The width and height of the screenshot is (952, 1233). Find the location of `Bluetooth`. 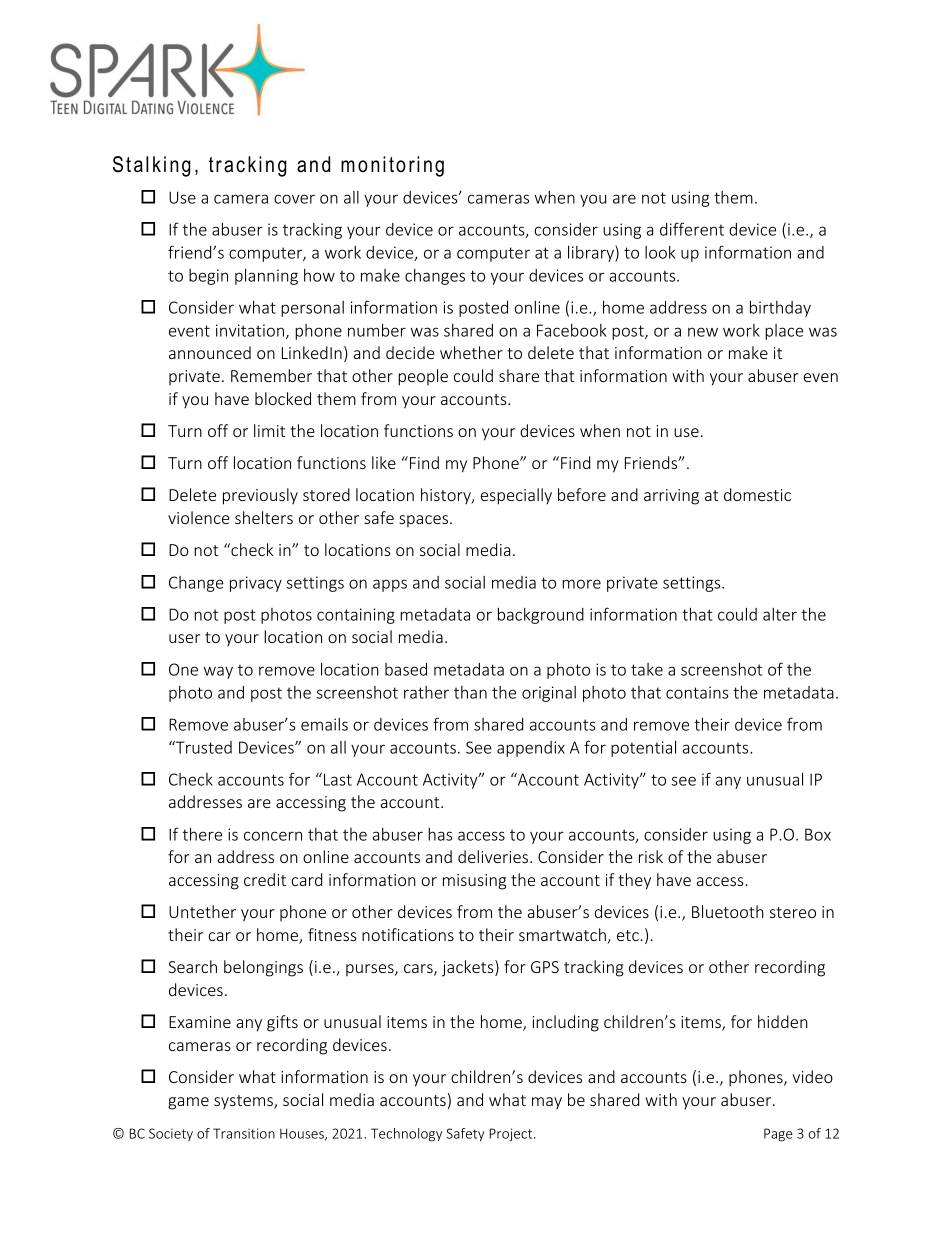

Bluetooth is located at coordinates (728, 911).
